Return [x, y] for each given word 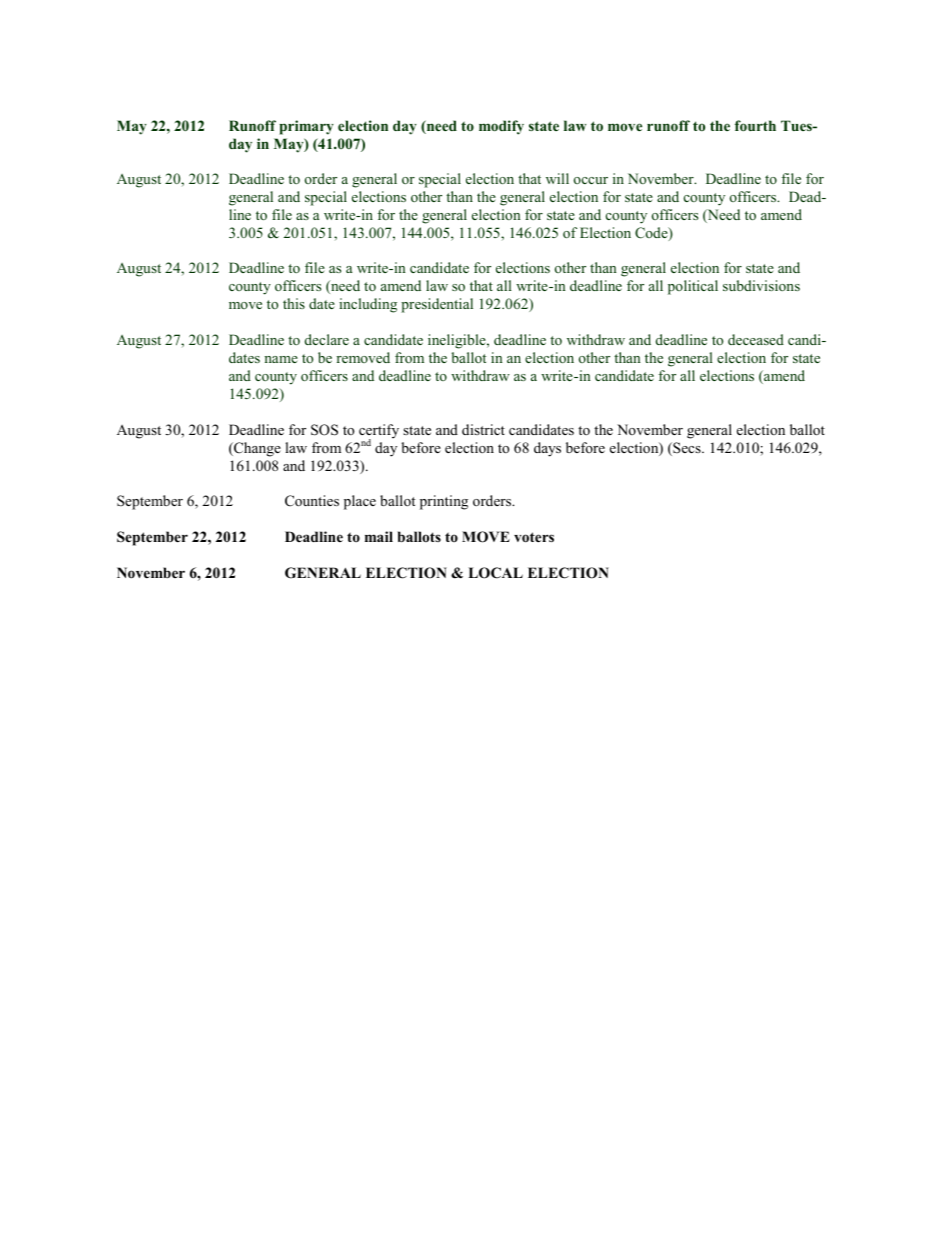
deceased [756, 339]
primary [306, 127]
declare [327, 339]
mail [379, 536]
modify [501, 127]
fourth [755, 125]
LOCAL [495, 573]
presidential [437, 305]
